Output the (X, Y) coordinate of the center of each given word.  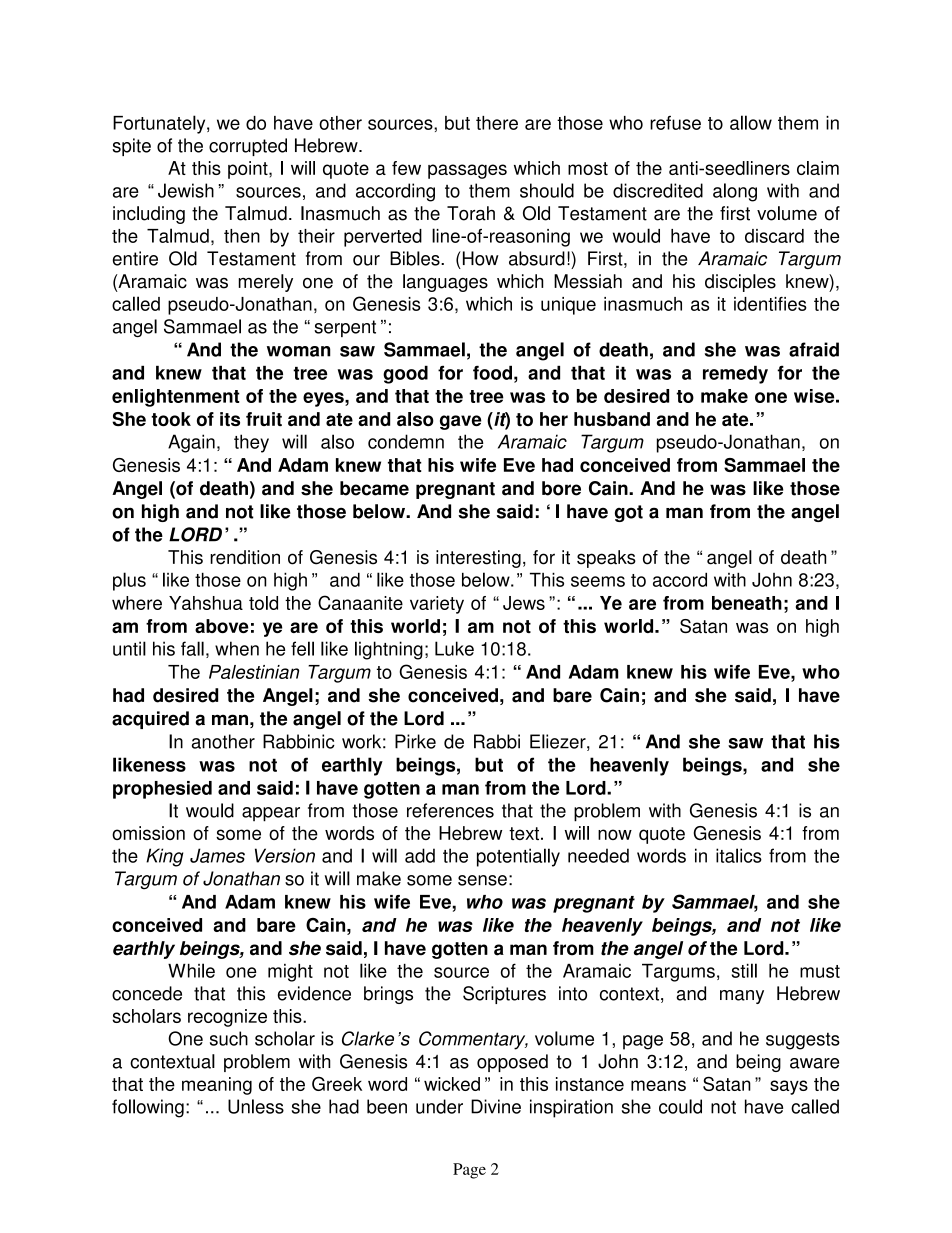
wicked (452, 1084)
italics (739, 855)
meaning (217, 1086)
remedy (735, 374)
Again (191, 443)
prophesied (162, 790)
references (450, 810)
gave (461, 422)
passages (467, 171)
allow (751, 122)
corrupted (248, 147)
